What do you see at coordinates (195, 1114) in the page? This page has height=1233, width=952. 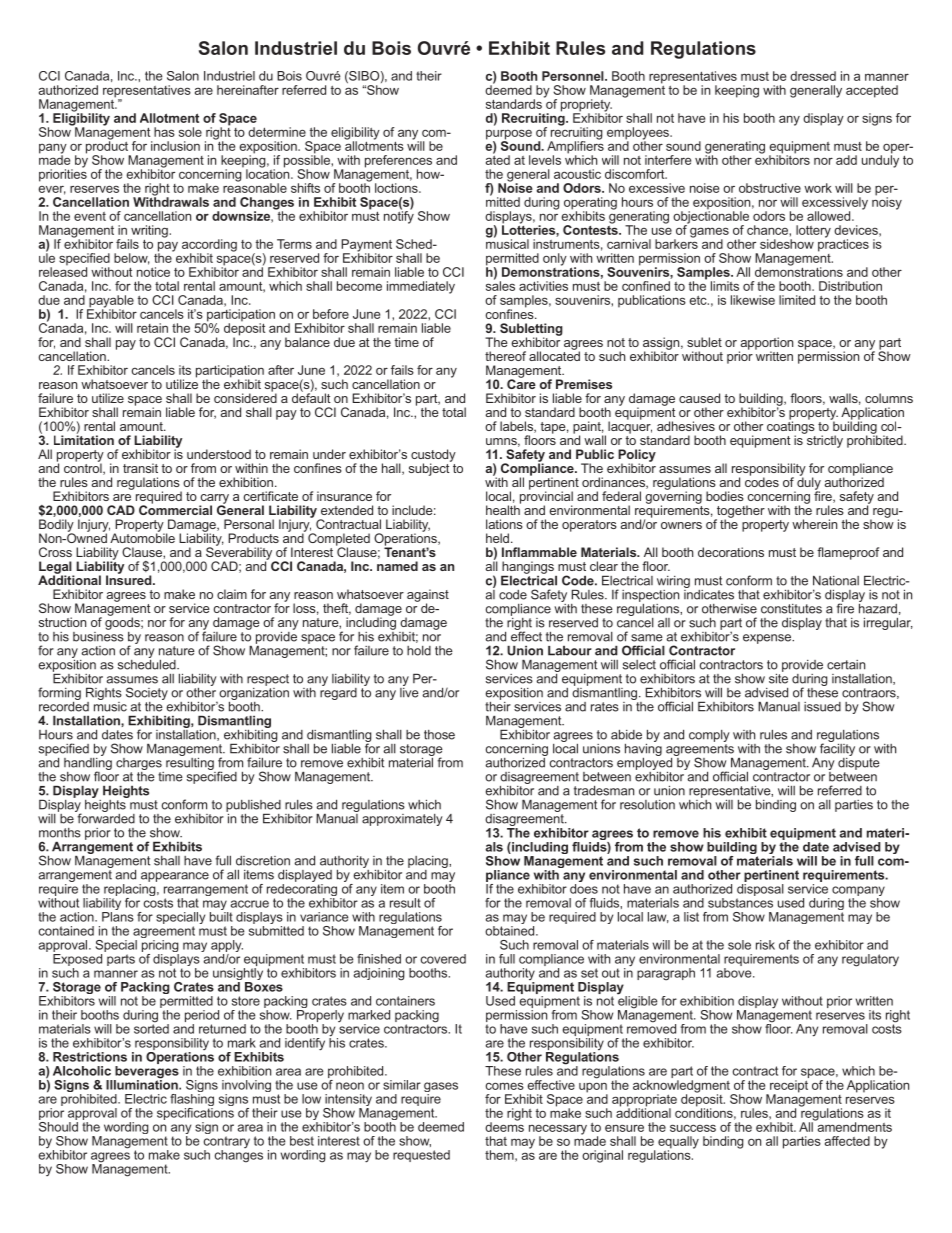 I see `specifications` at bounding box center [195, 1114].
